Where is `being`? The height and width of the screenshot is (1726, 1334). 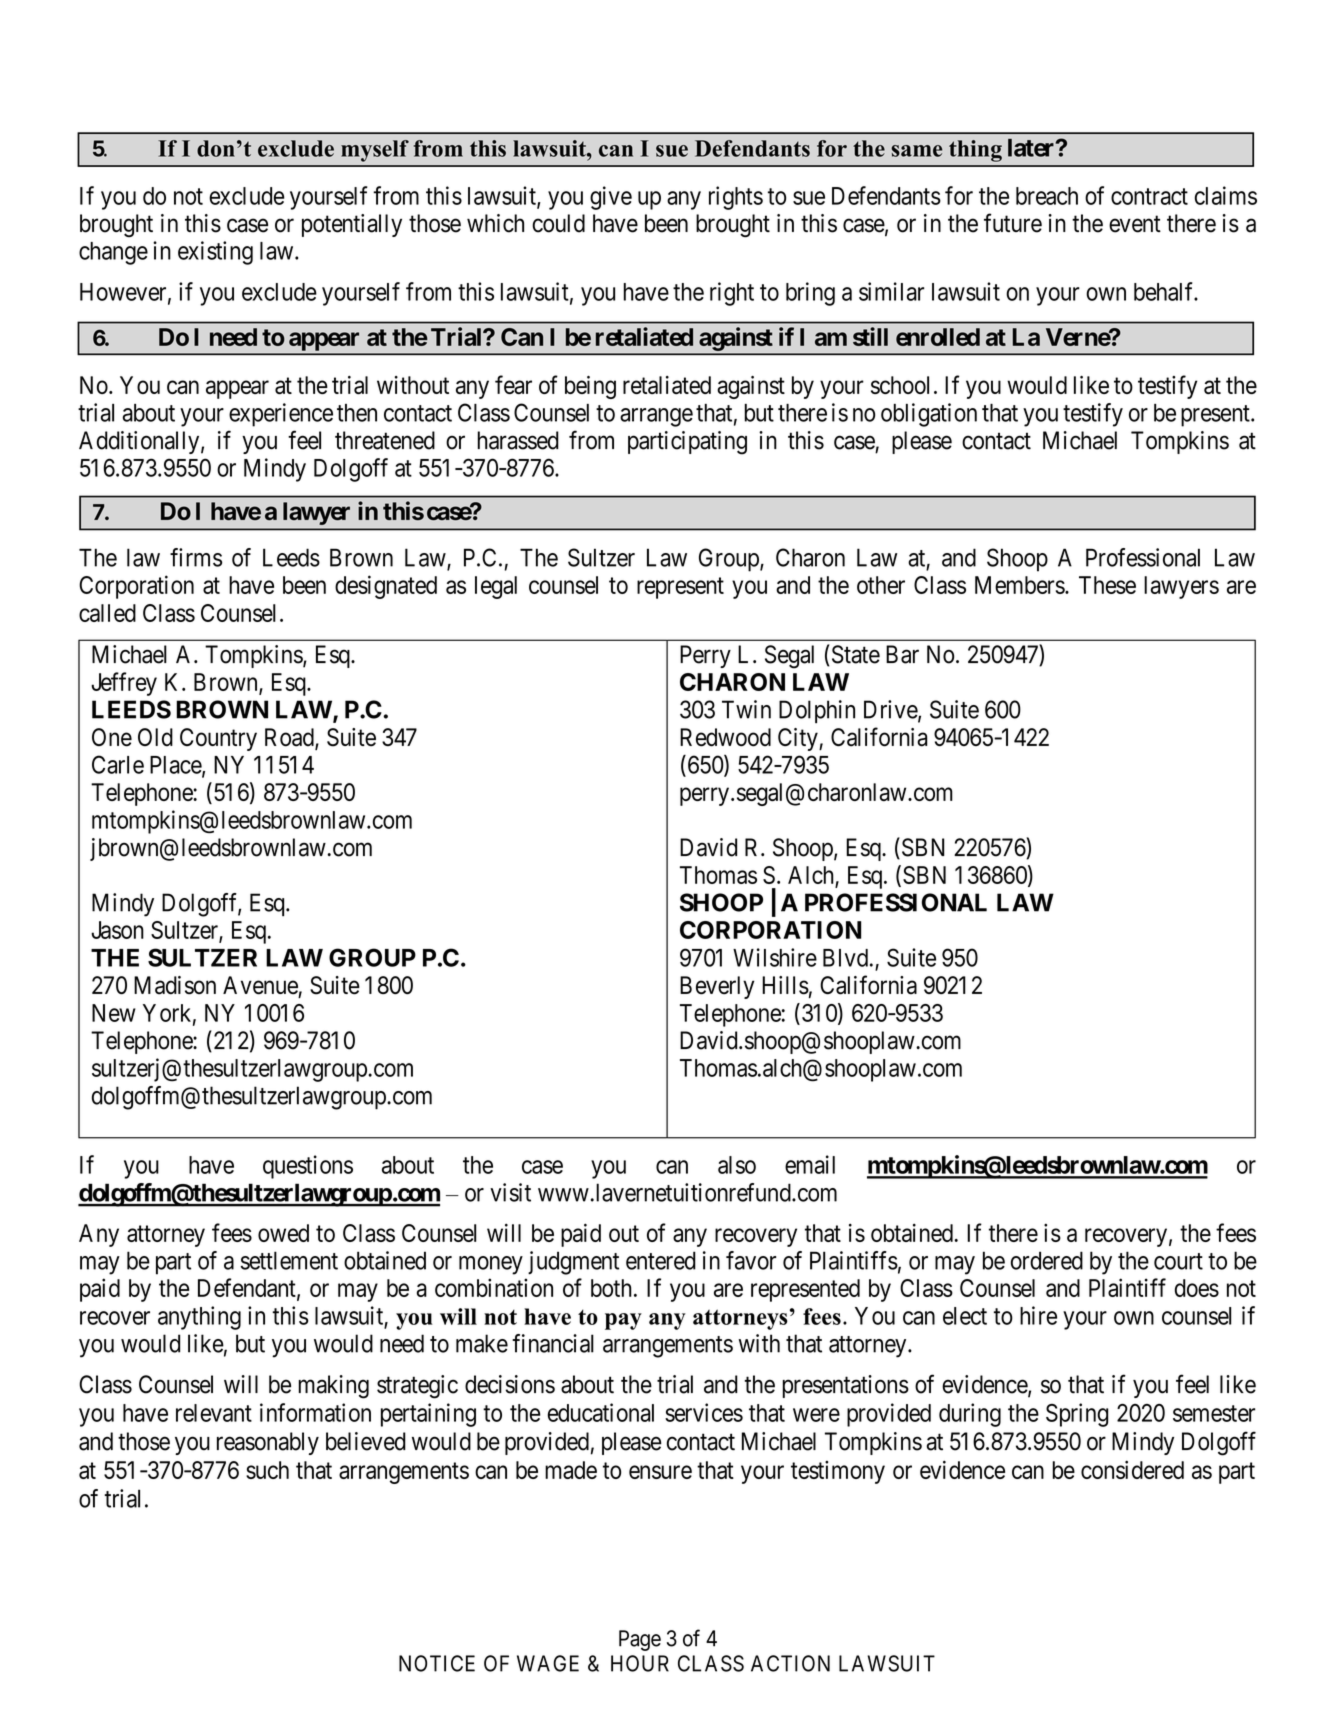 being is located at coordinates (590, 387).
